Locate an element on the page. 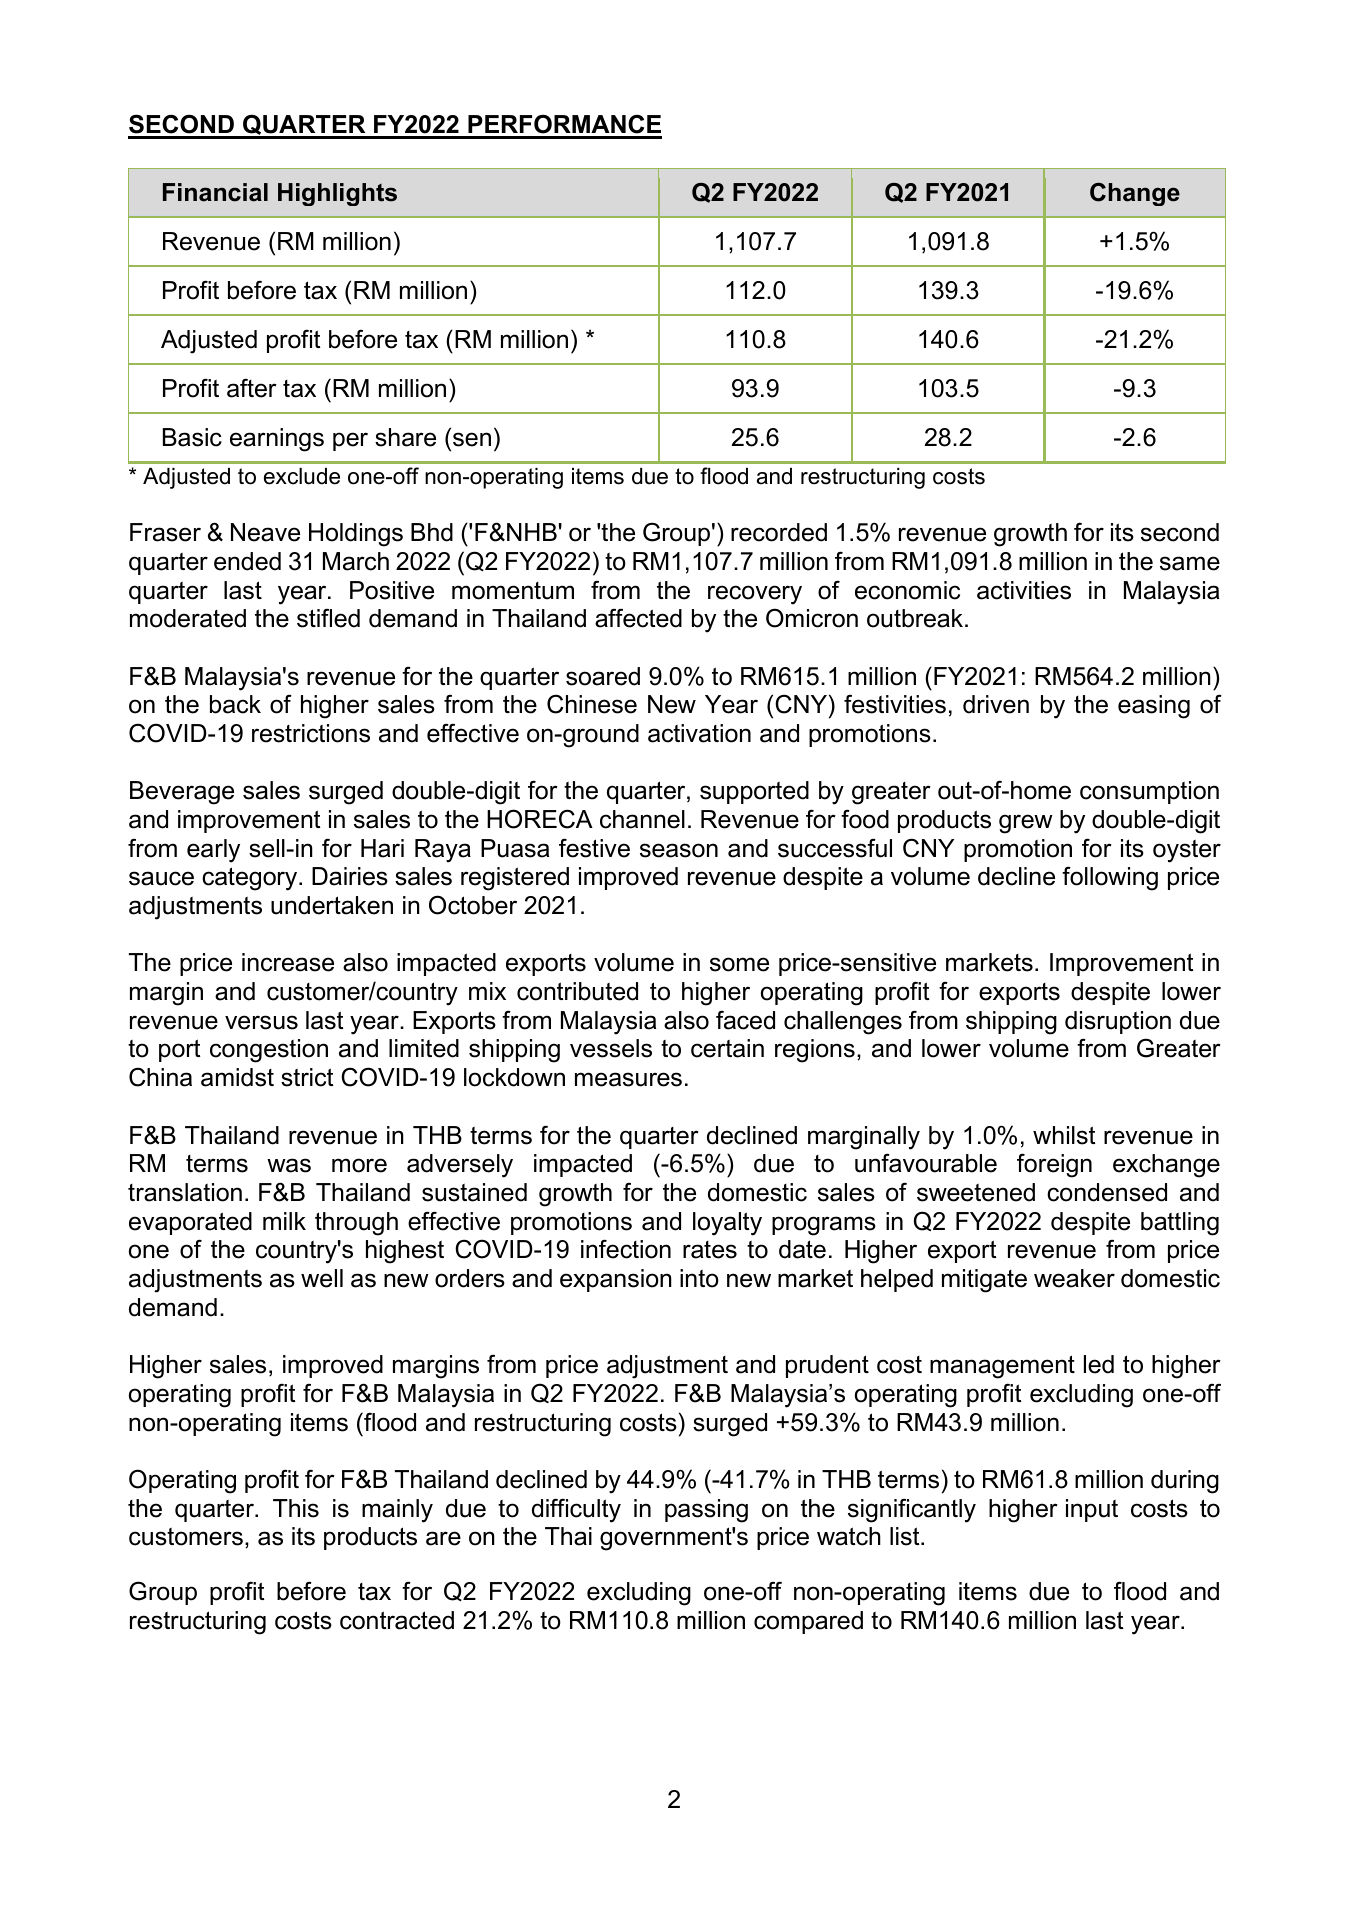  input is located at coordinates (1092, 1510).
